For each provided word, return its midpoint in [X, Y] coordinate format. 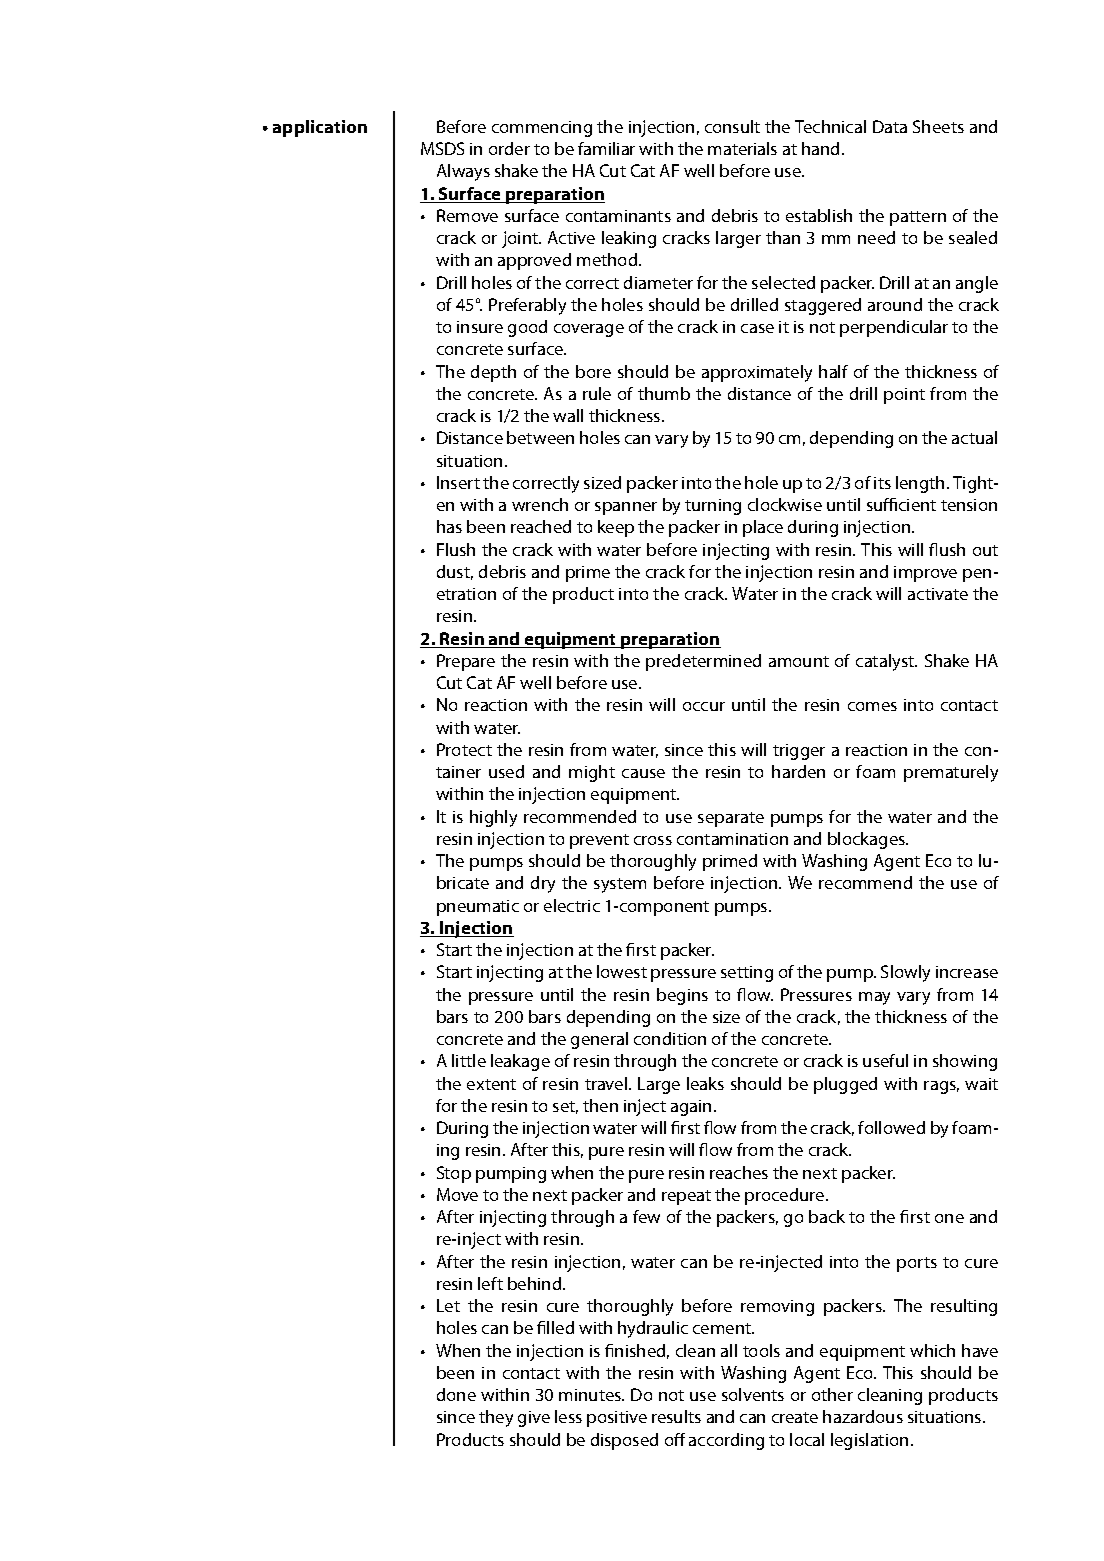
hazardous [863, 1416]
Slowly [905, 973]
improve [925, 574]
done [456, 1394]
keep [616, 528]
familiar [606, 148]
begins [682, 996]
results [676, 1416]
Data [890, 126]
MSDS [442, 148]
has [449, 526]
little [469, 1060]
